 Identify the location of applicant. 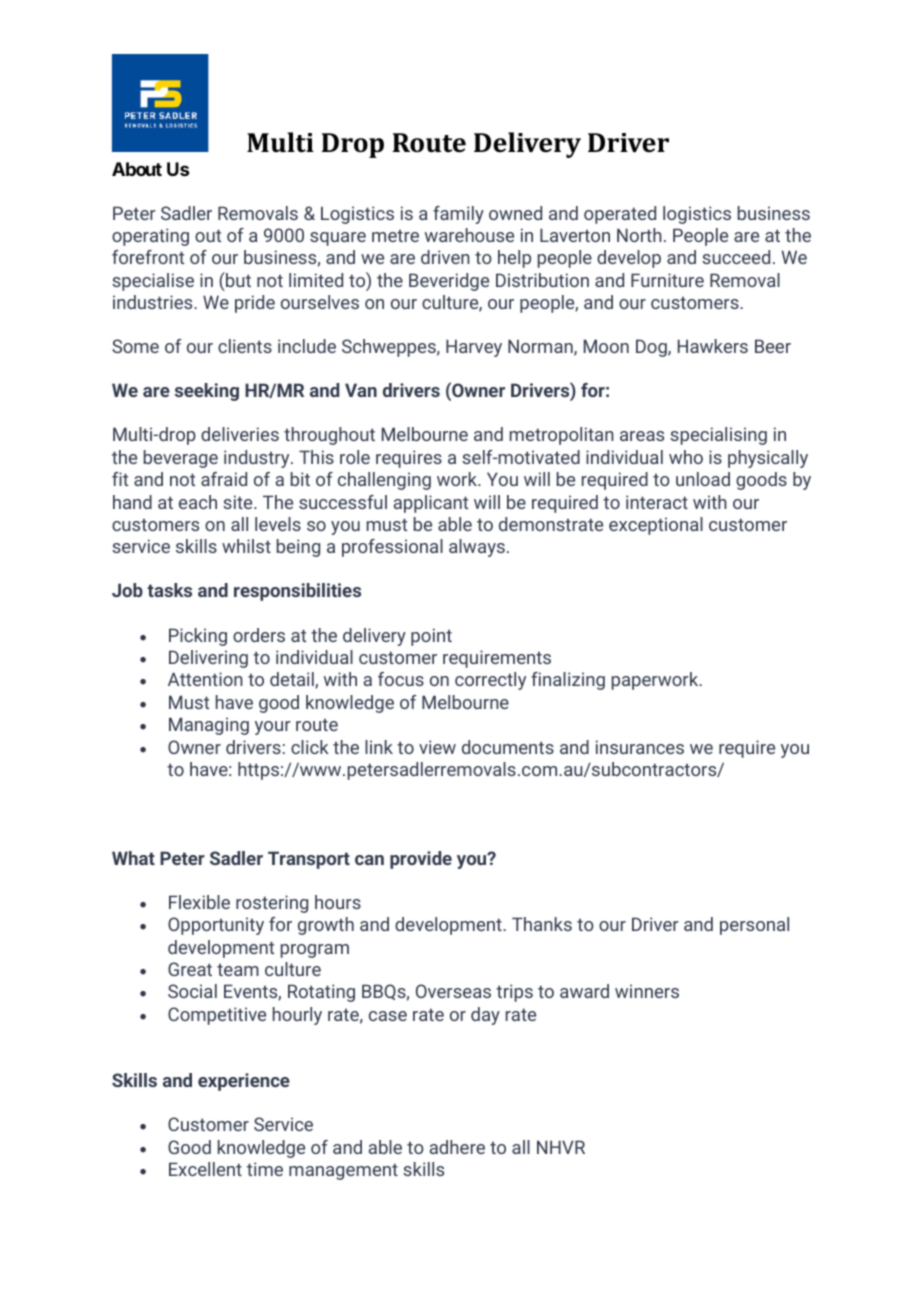
(431, 504).
